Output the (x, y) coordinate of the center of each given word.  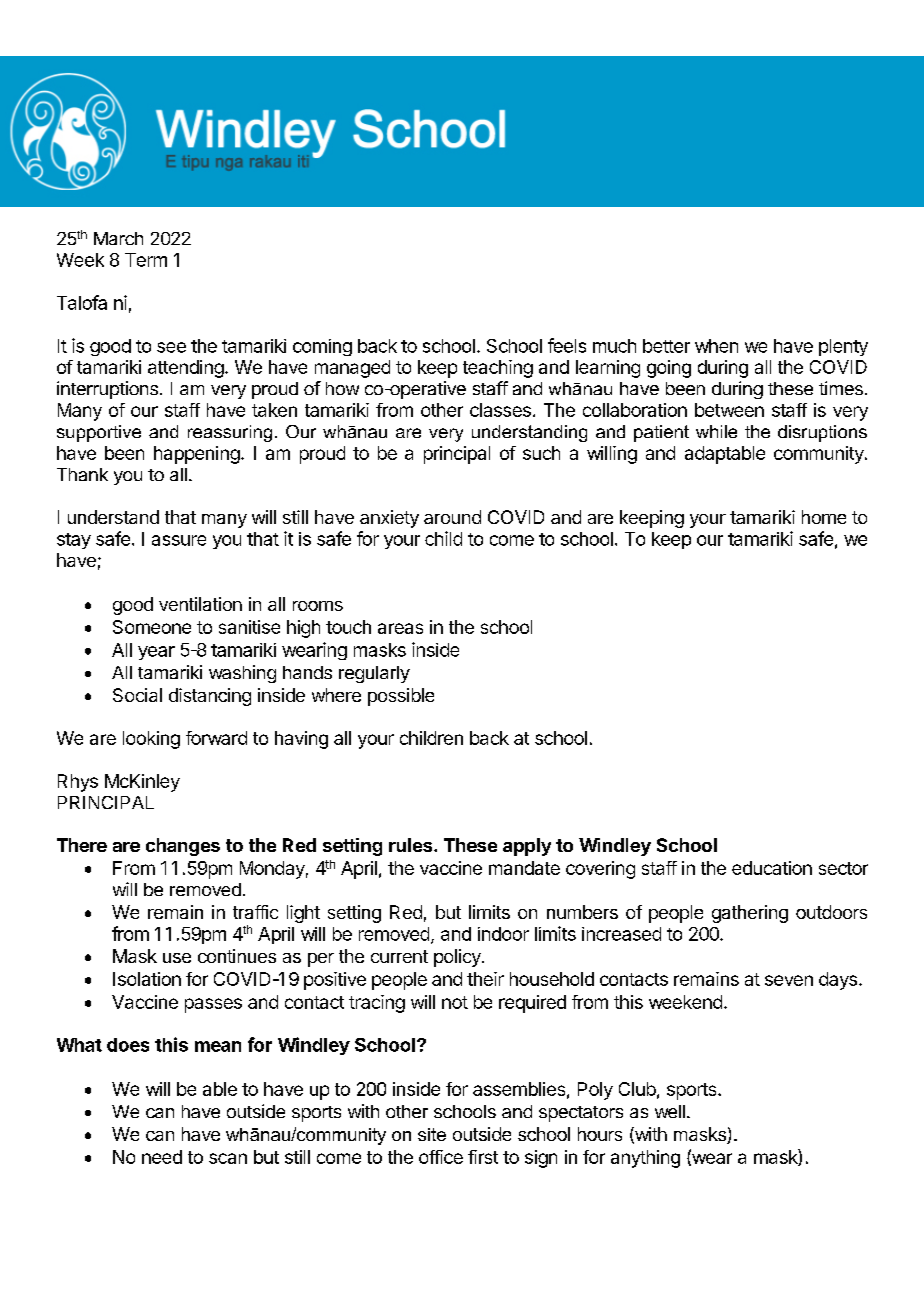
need (162, 1157)
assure (179, 540)
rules (412, 845)
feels (567, 345)
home (824, 517)
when (716, 346)
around (452, 517)
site (432, 1134)
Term (146, 260)
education (772, 868)
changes (183, 847)
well (670, 1111)
